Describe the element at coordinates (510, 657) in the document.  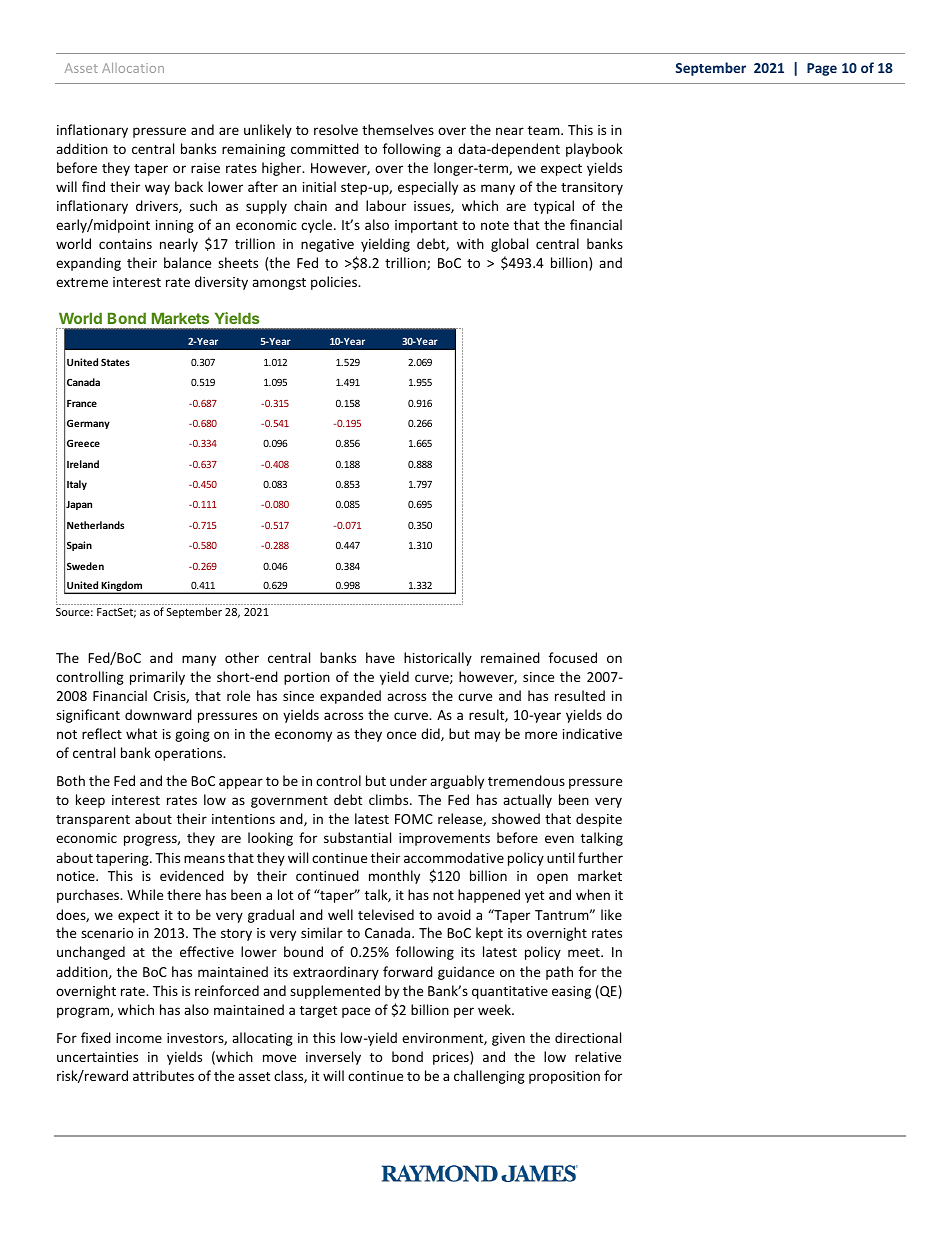
I see `remained` at that location.
